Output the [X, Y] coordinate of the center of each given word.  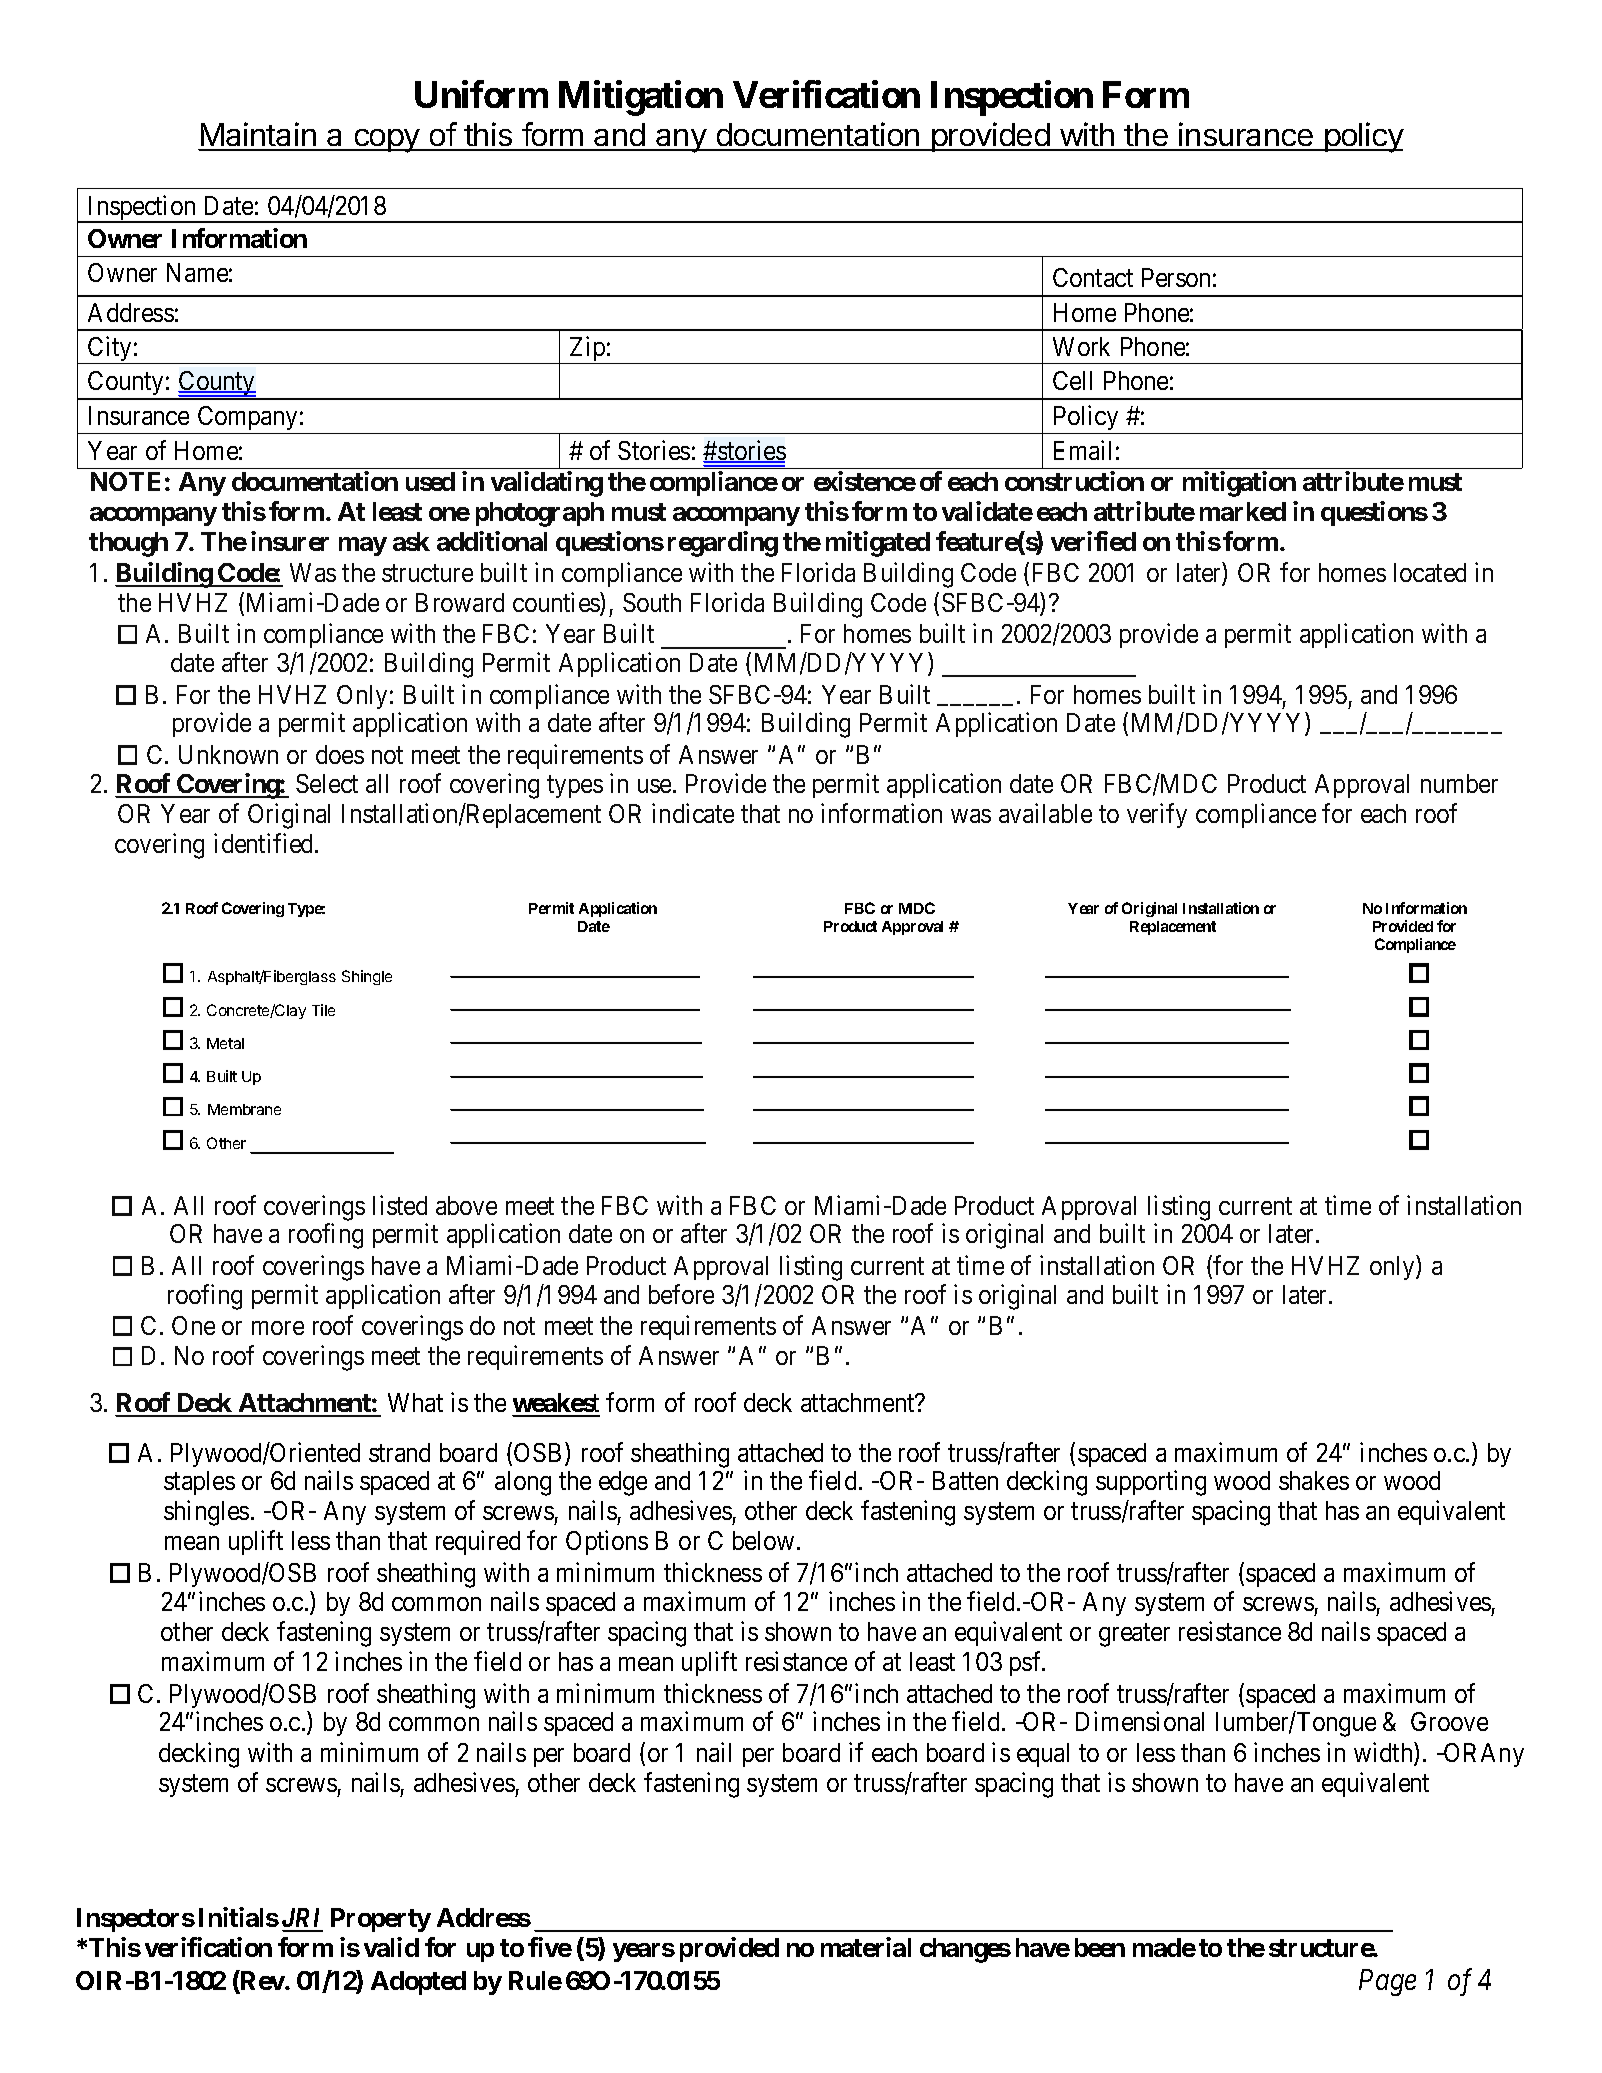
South [652, 602]
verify [1157, 815]
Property [381, 1920]
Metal [225, 1043]
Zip [587, 350]
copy [387, 141]
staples [199, 1483]
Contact [1093, 277]
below [763, 1540]
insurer [290, 541]
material [866, 1947]
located [1430, 572]
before [681, 1294]
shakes [1314, 1480]
